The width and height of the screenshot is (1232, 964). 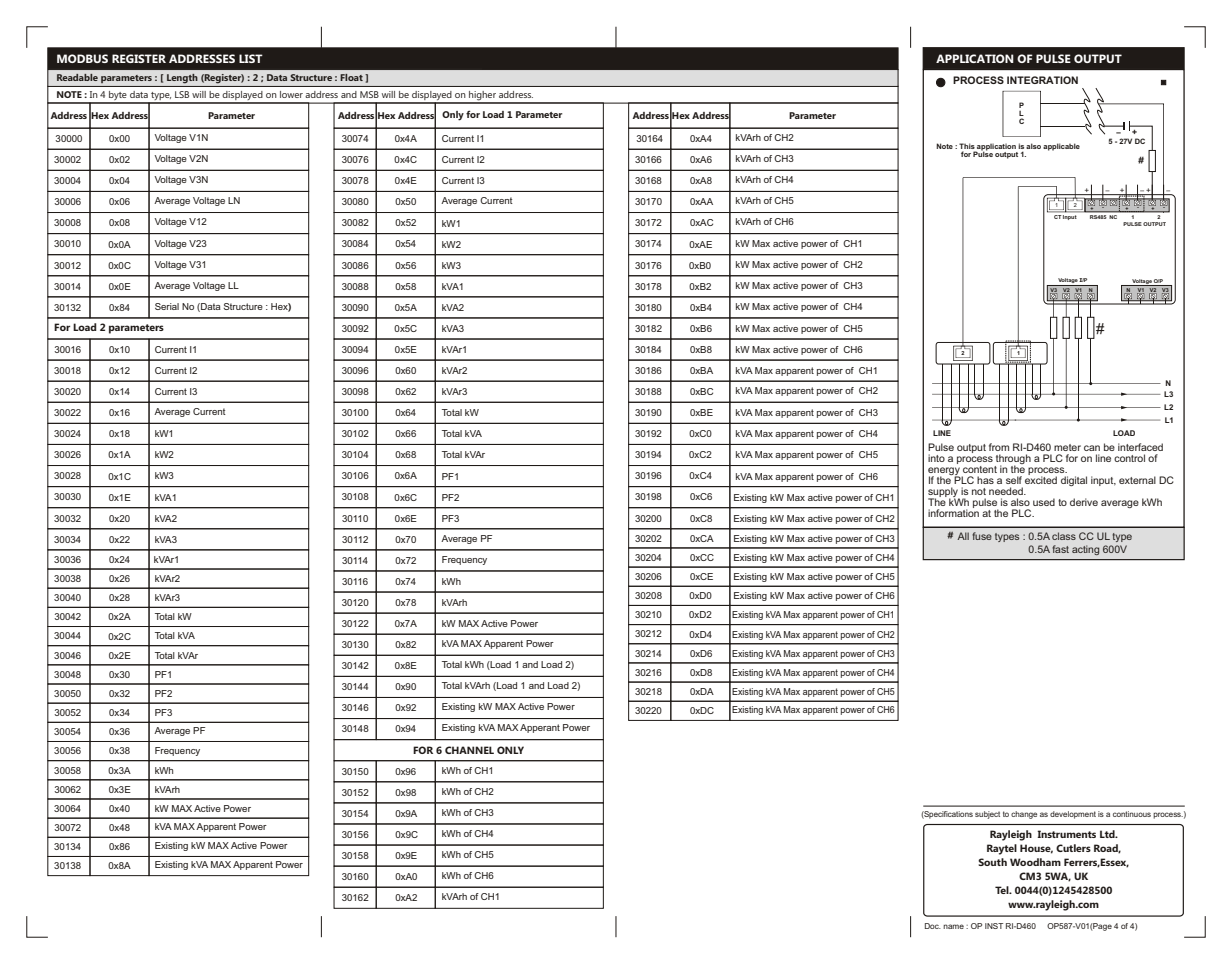 I want to click on needed, so click(x=1007, y=491).
